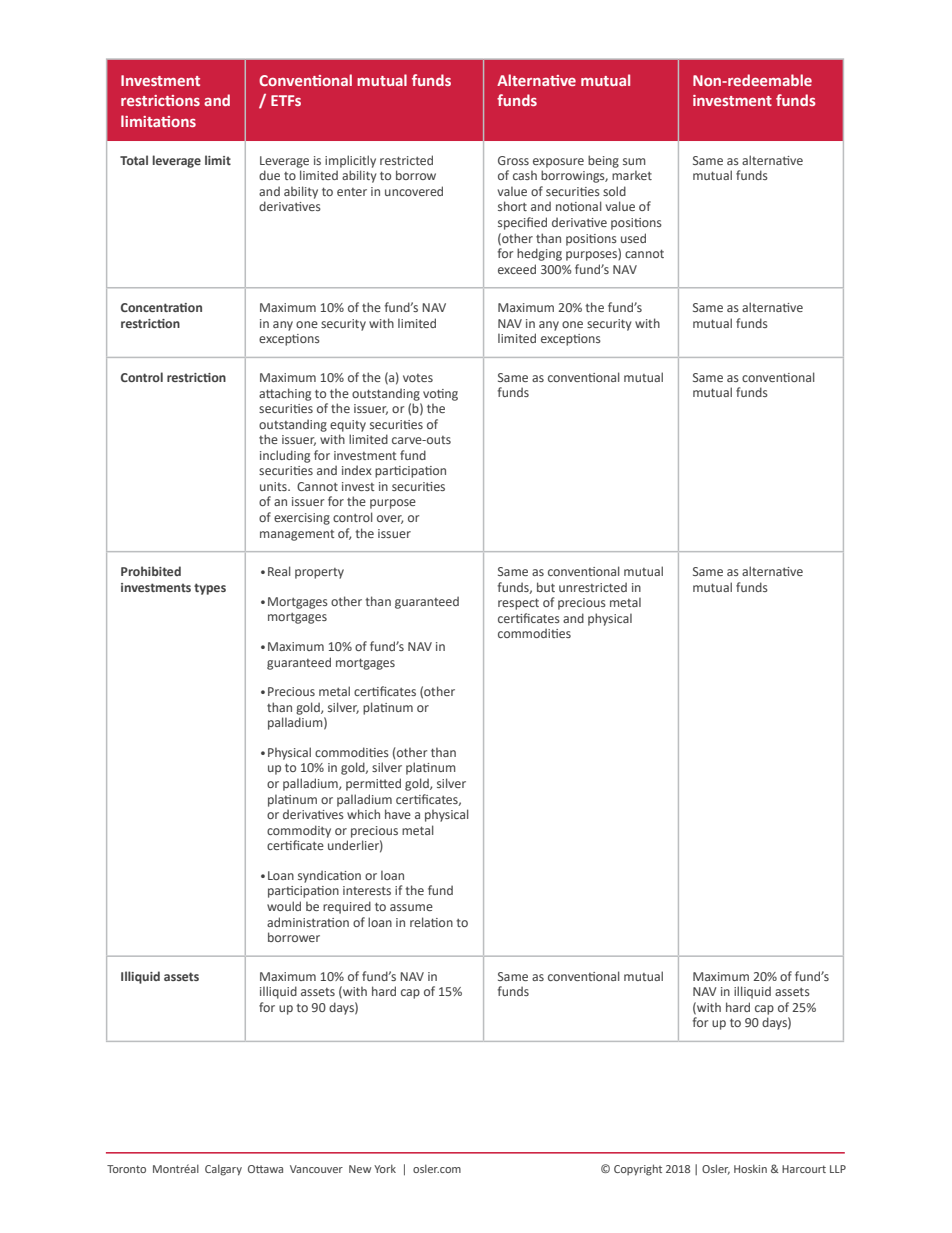  I want to click on commodity, so click(299, 831).
